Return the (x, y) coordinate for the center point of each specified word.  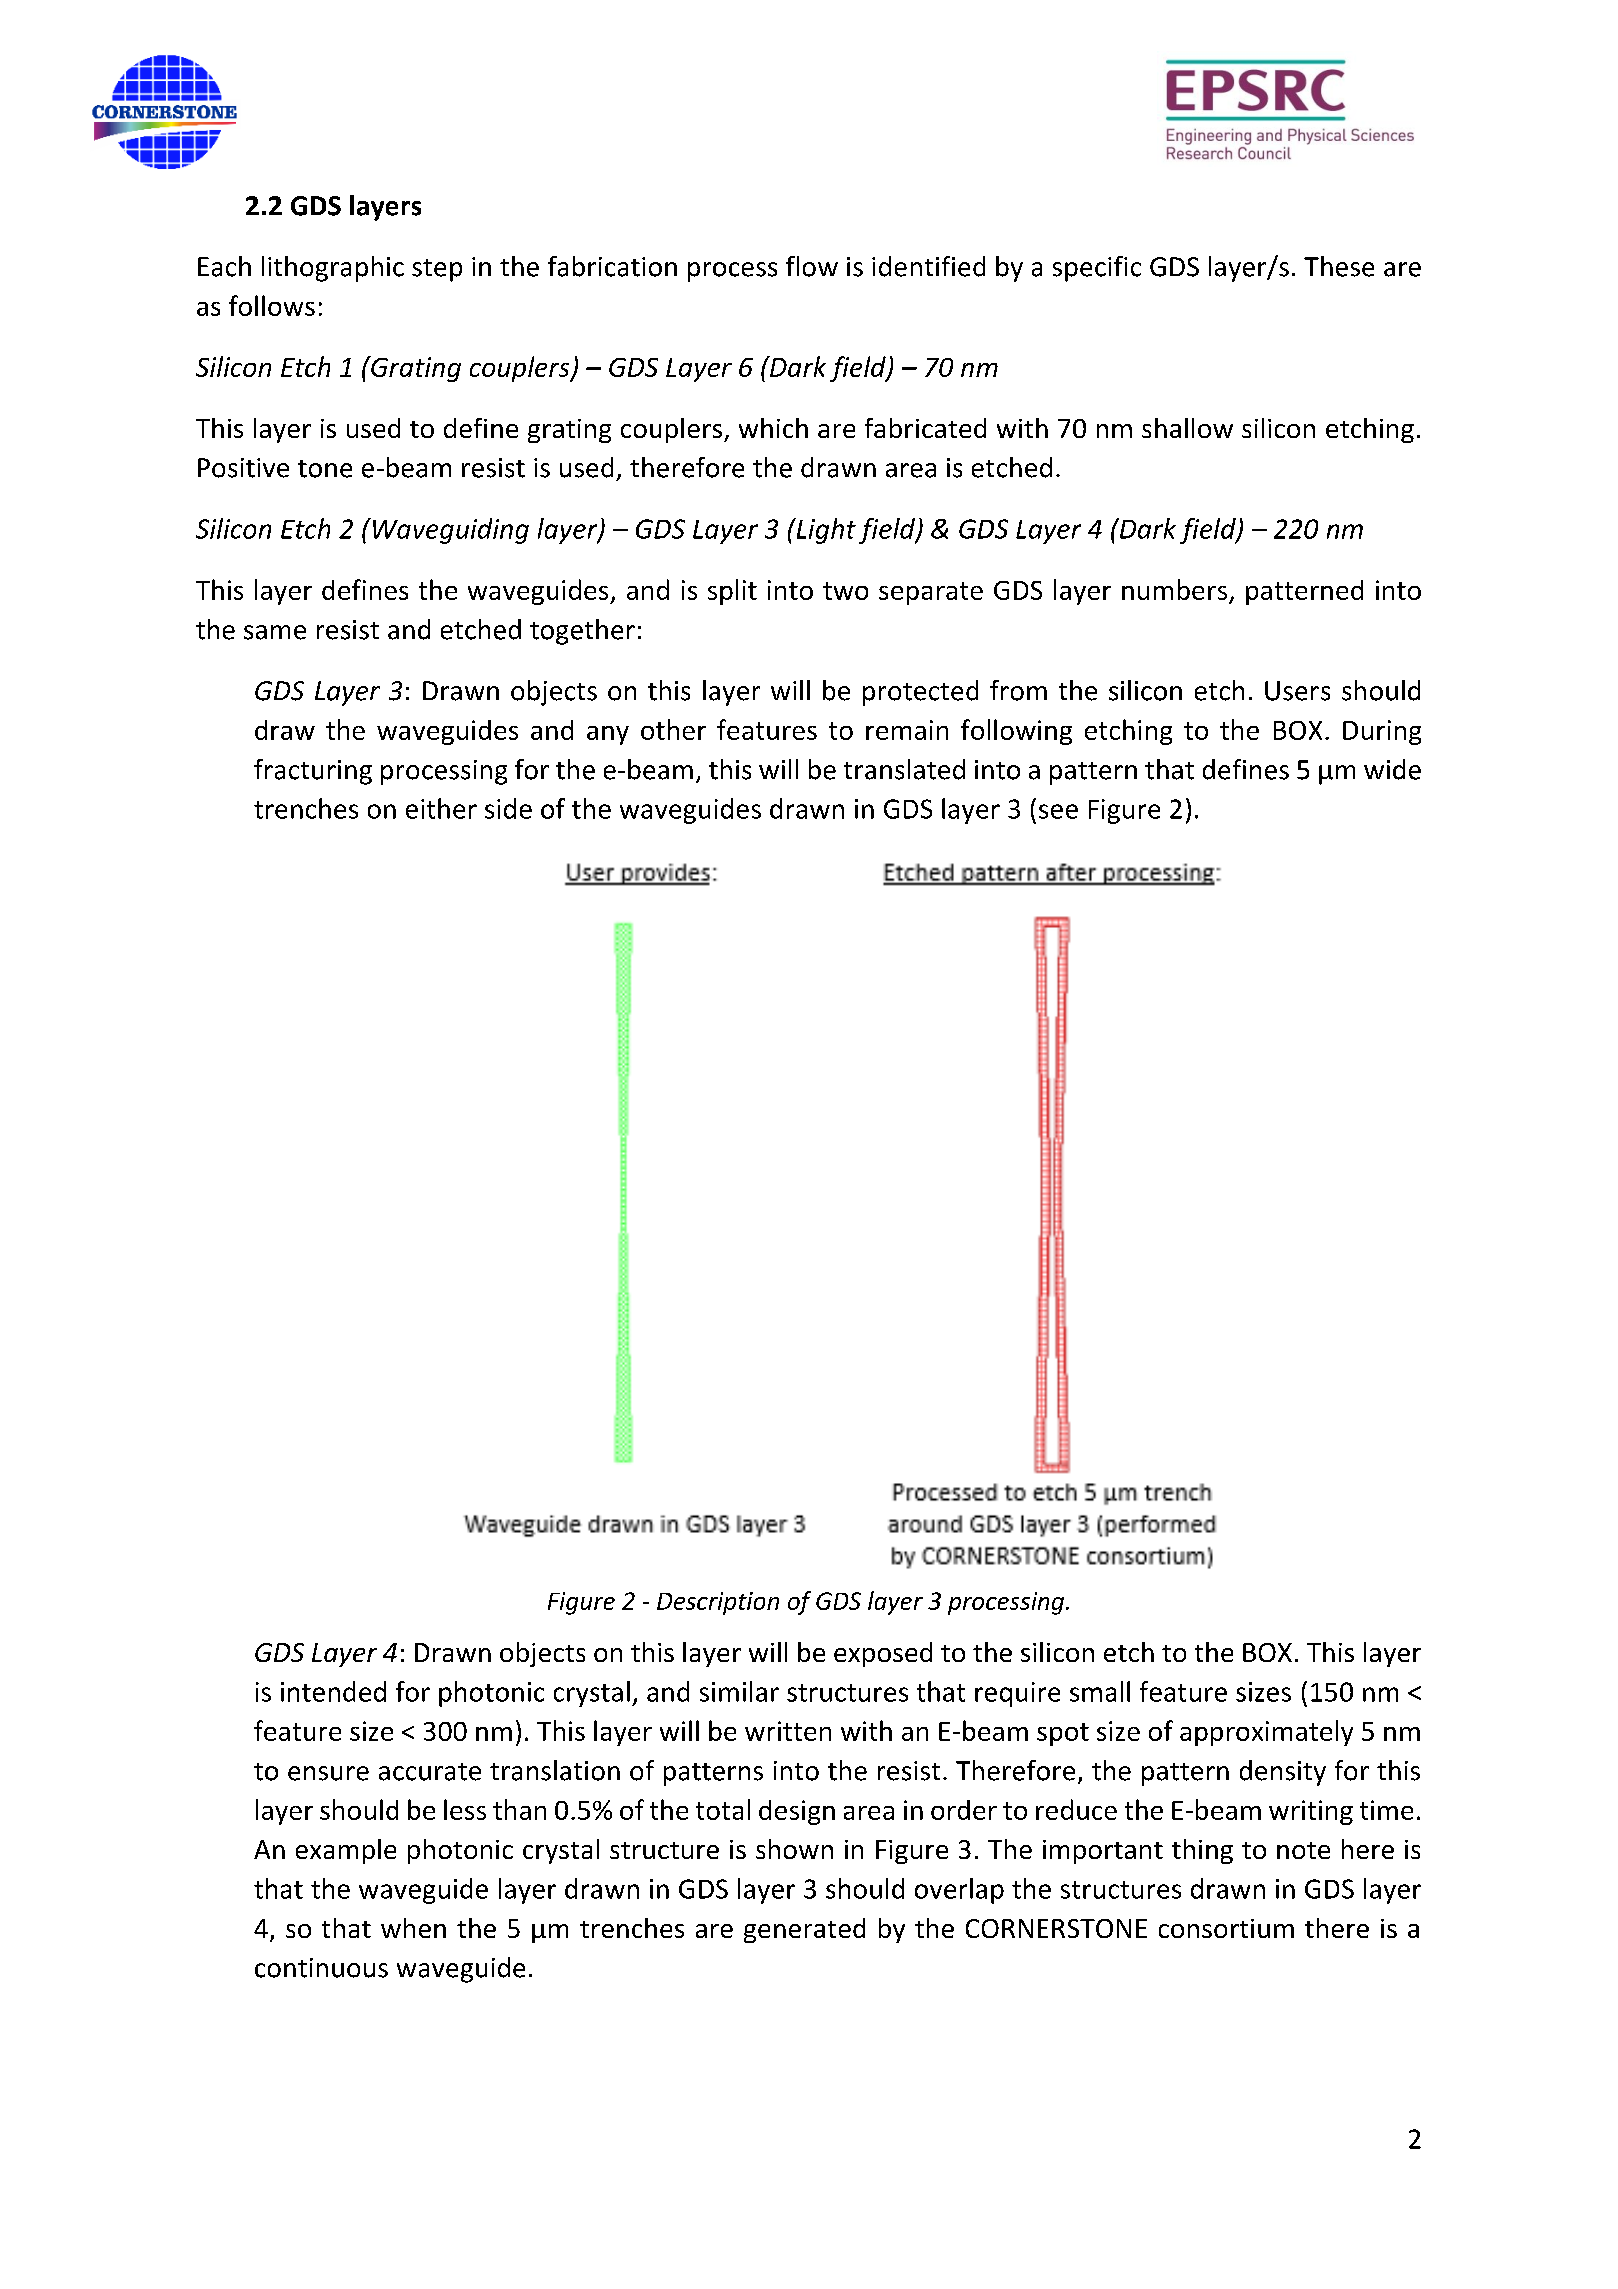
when (413, 1928)
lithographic (333, 269)
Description (718, 1603)
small (1100, 1691)
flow (812, 266)
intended (333, 1691)
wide (1392, 769)
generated (804, 1930)
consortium (1226, 1928)
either (441, 808)
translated (904, 769)
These (1339, 266)
